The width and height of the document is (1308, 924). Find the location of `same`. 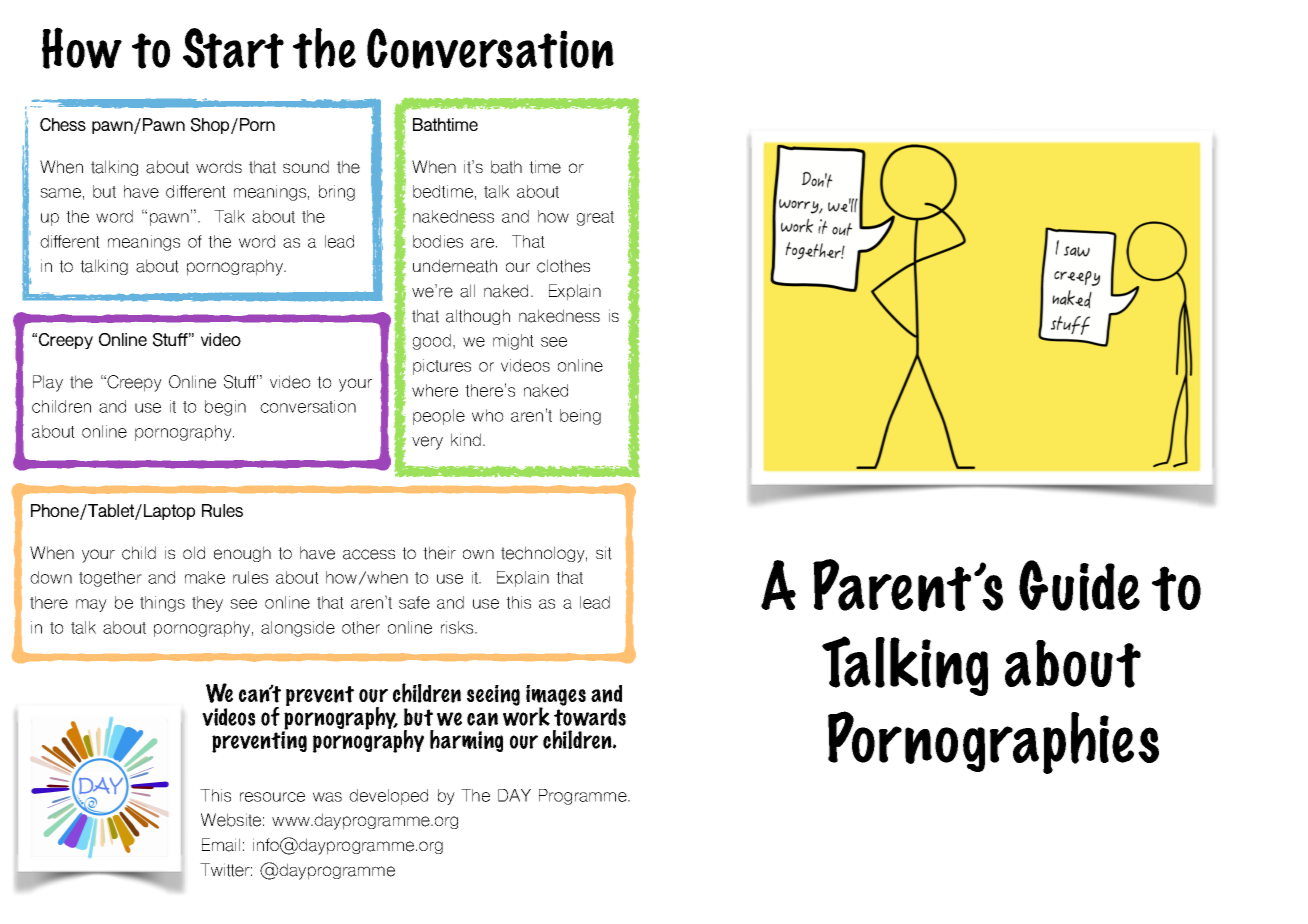

same is located at coordinates (60, 193).
